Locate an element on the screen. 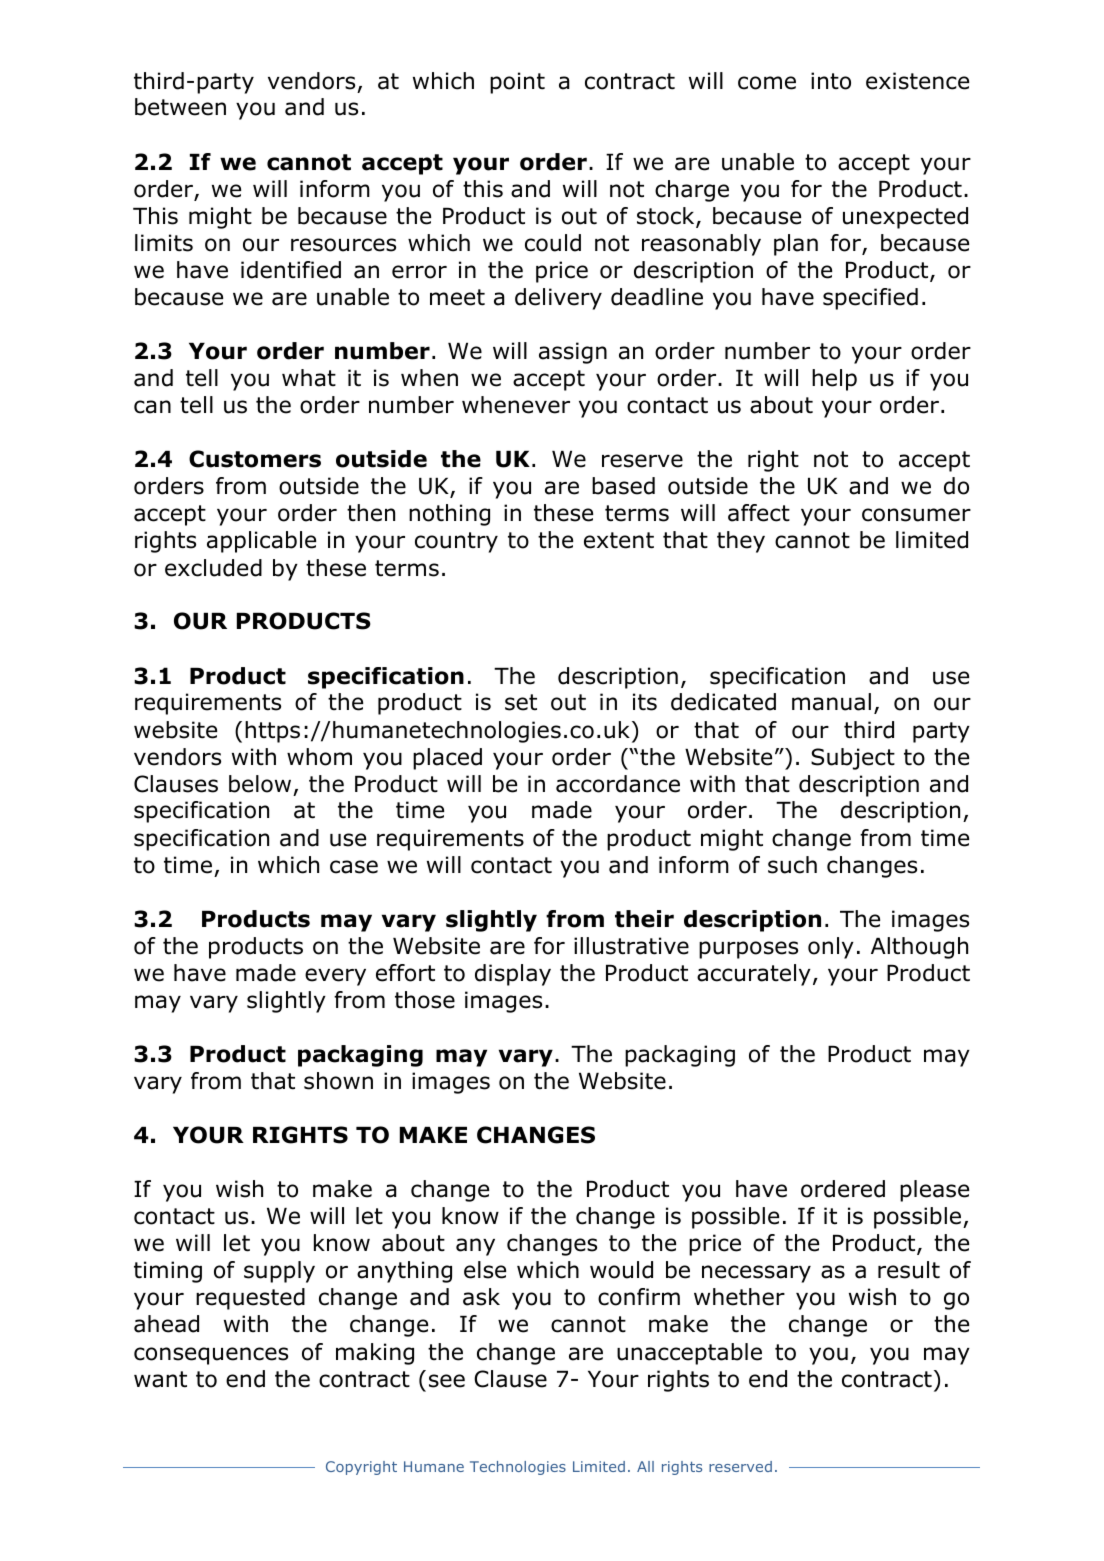 This screenshot has height=1561, width=1104. point is located at coordinates (517, 83).
